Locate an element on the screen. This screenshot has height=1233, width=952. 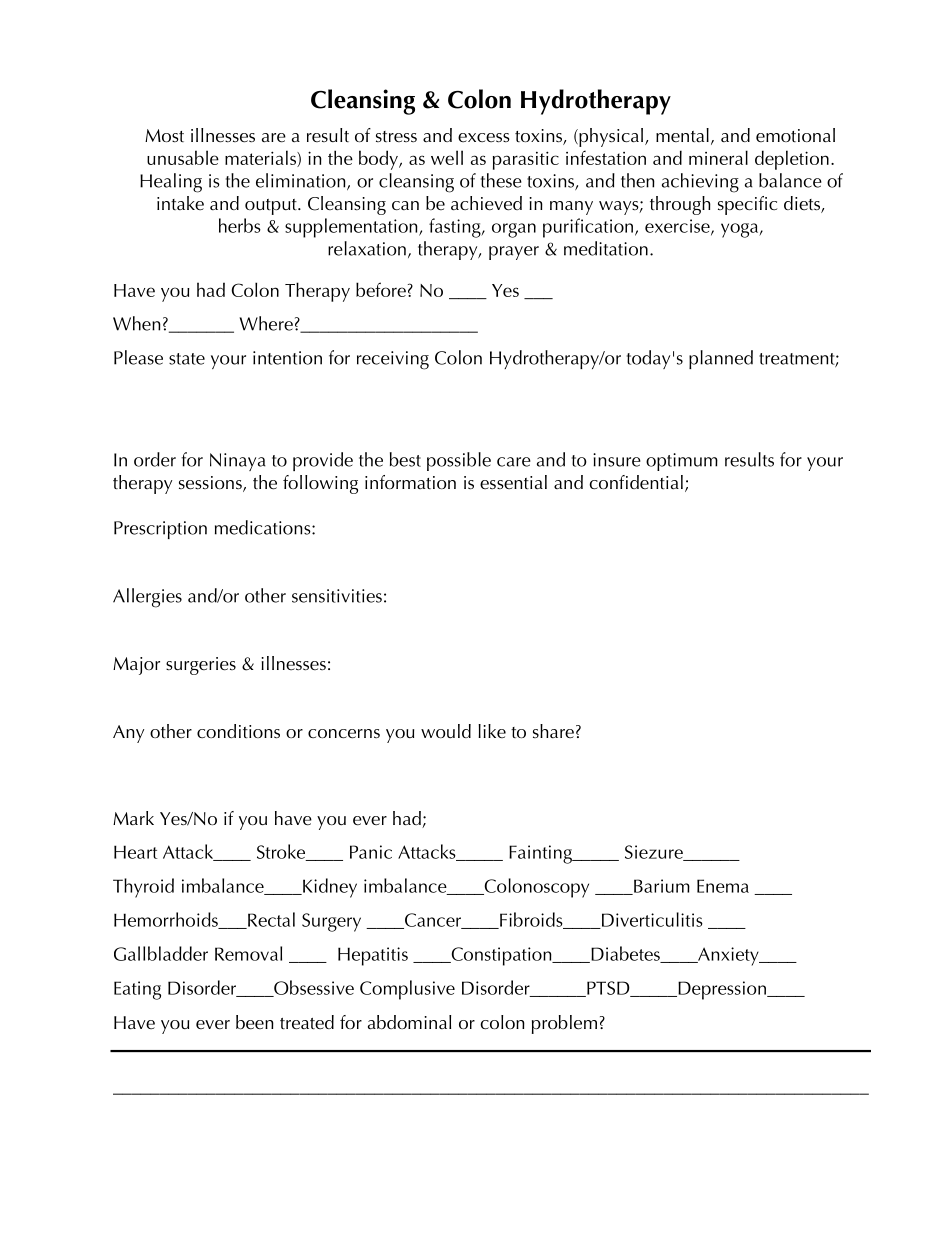
optimum is located at coordinates (682, 462).
